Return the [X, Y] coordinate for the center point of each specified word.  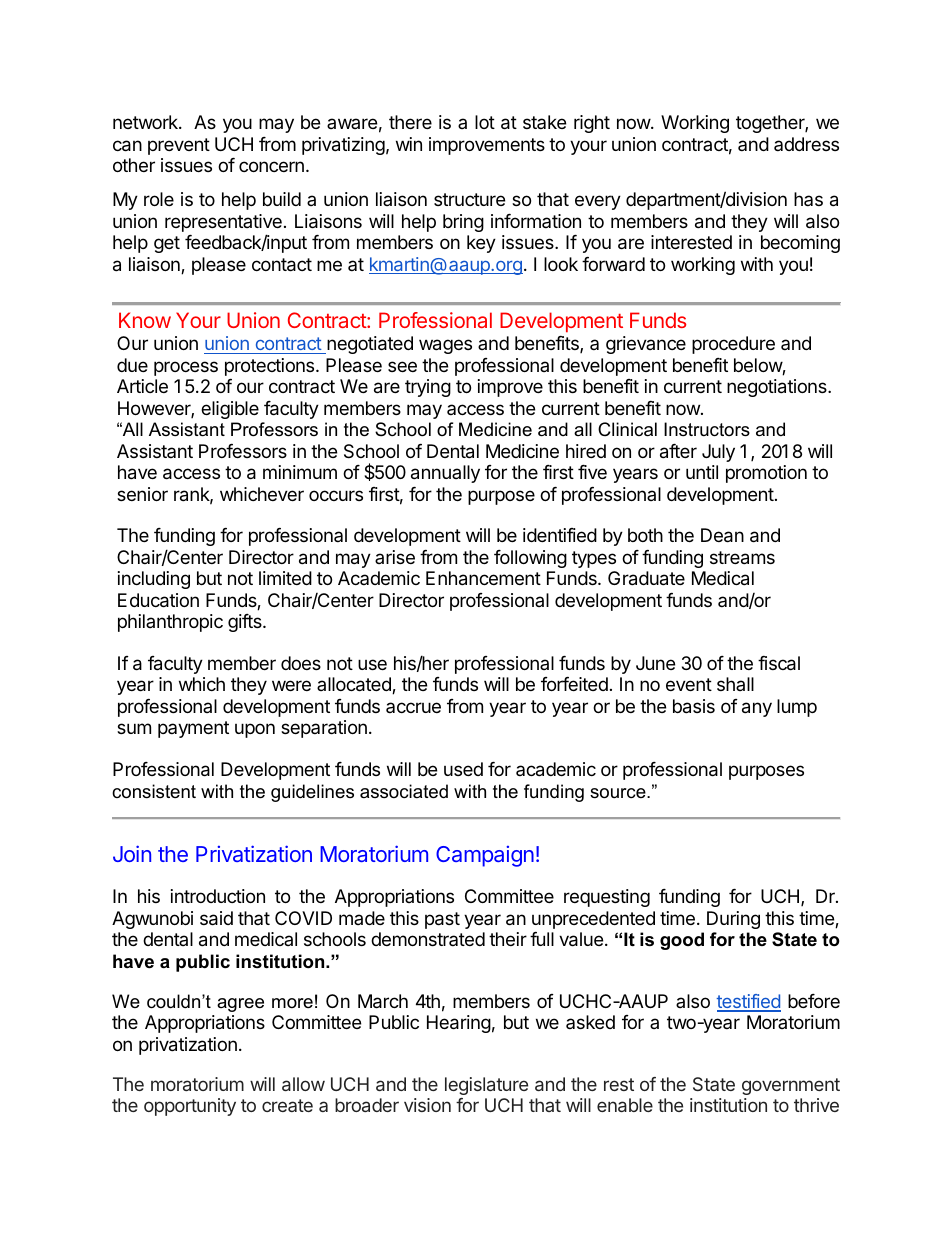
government [791, 1086]
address [806, 144]
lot [485, 122]
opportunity [190, 1107]
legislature [486, 1086]
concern [271, 166]
